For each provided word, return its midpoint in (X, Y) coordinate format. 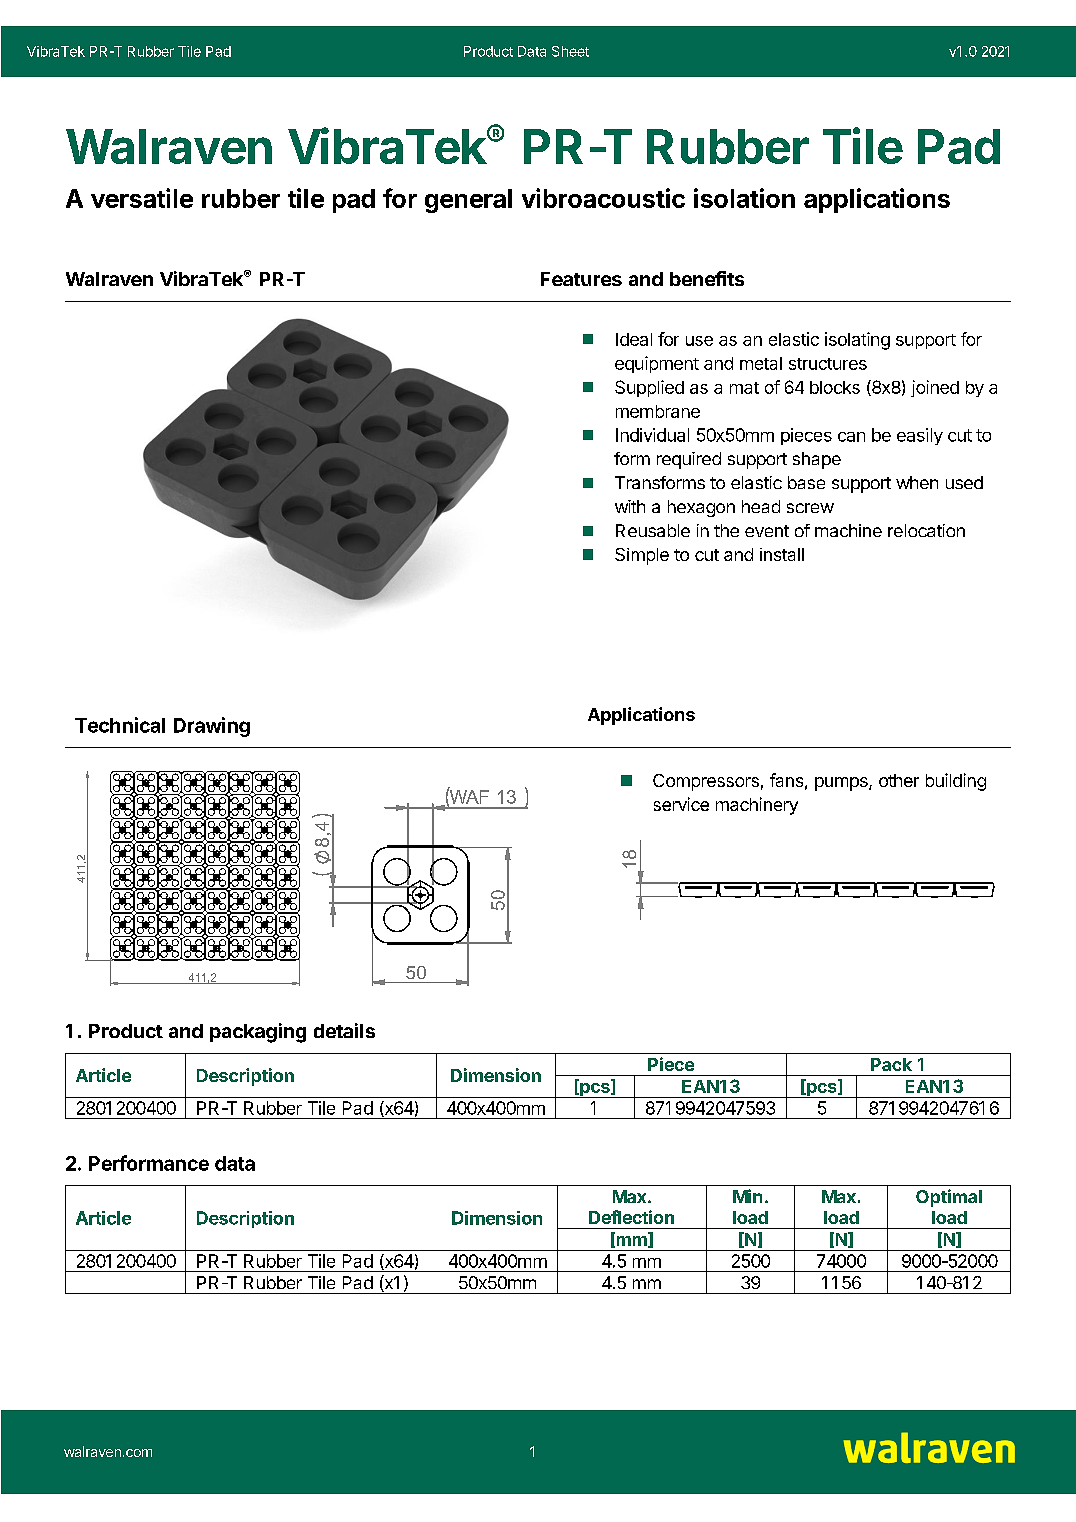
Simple (642, 556)
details (344, 1030)
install (782, 554)
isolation (744, 198)
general (468, 201)
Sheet (570, 51)
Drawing (212, 727)
